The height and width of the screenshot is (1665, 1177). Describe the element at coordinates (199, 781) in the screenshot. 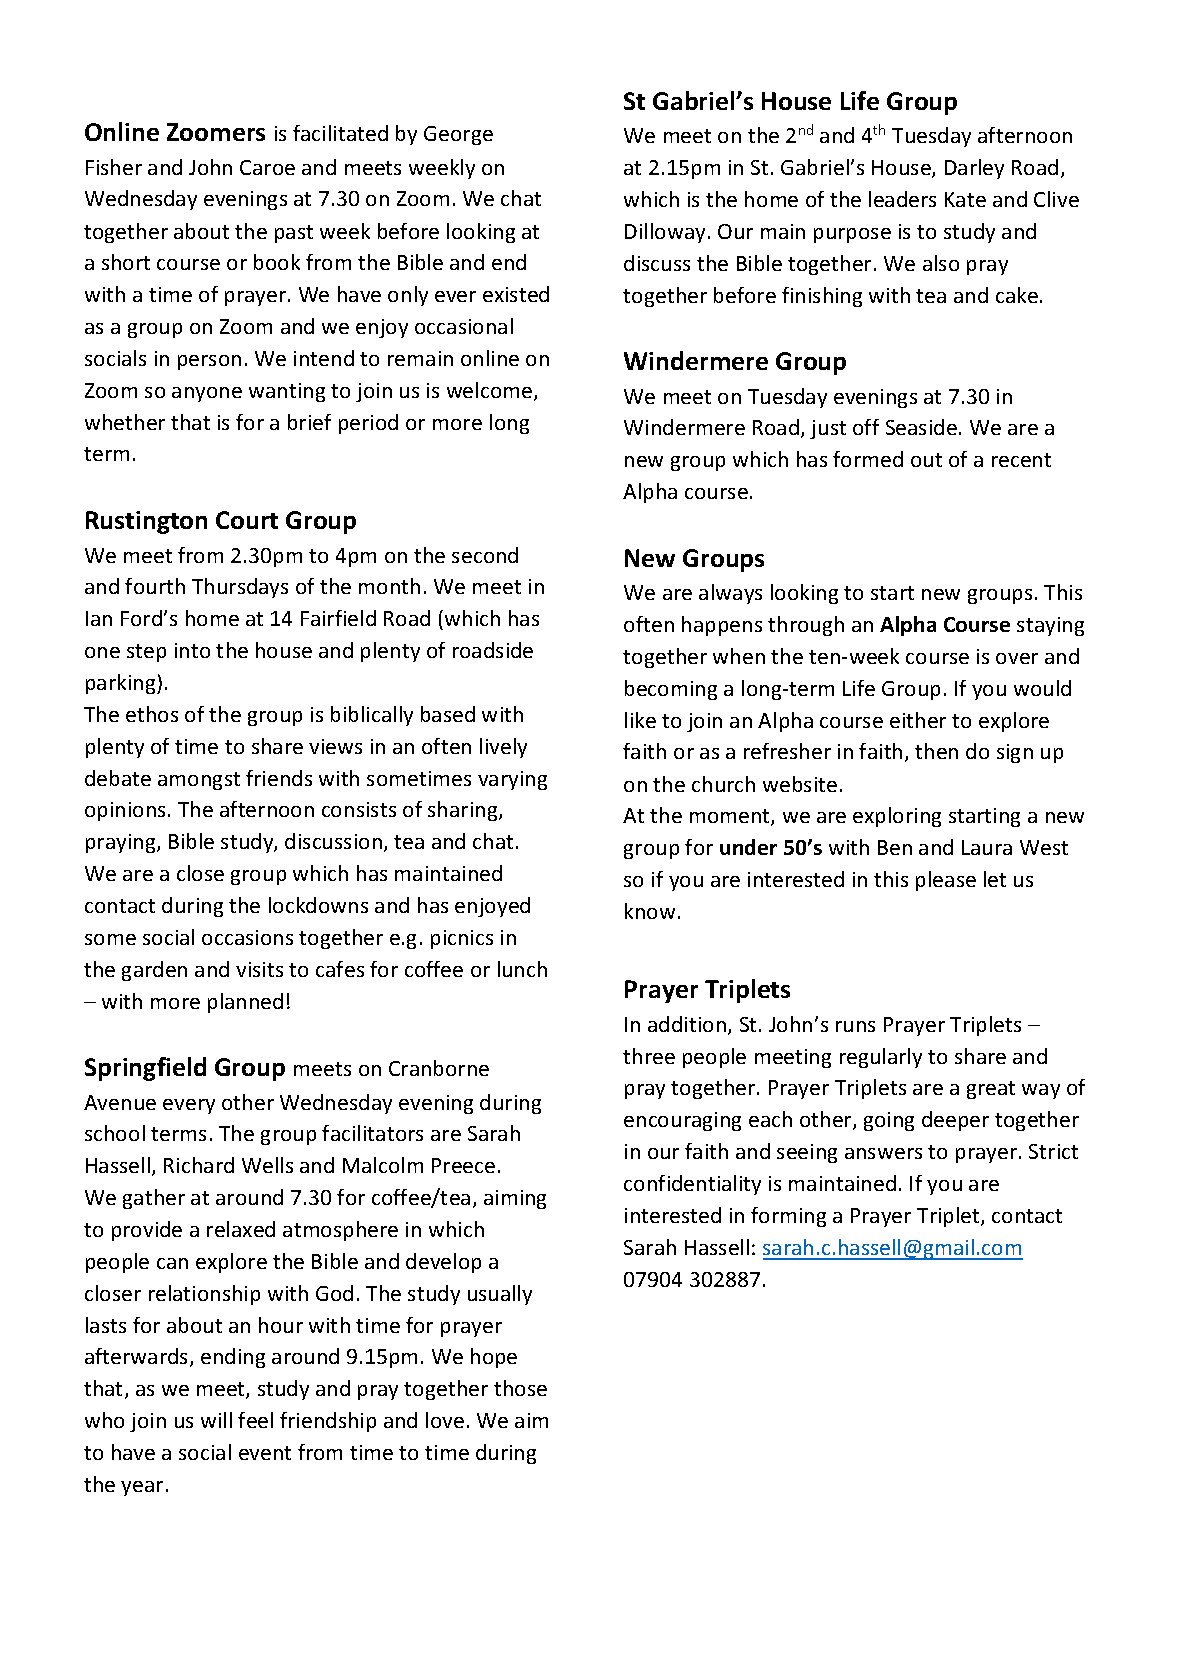

I see `amongst` at that location.
